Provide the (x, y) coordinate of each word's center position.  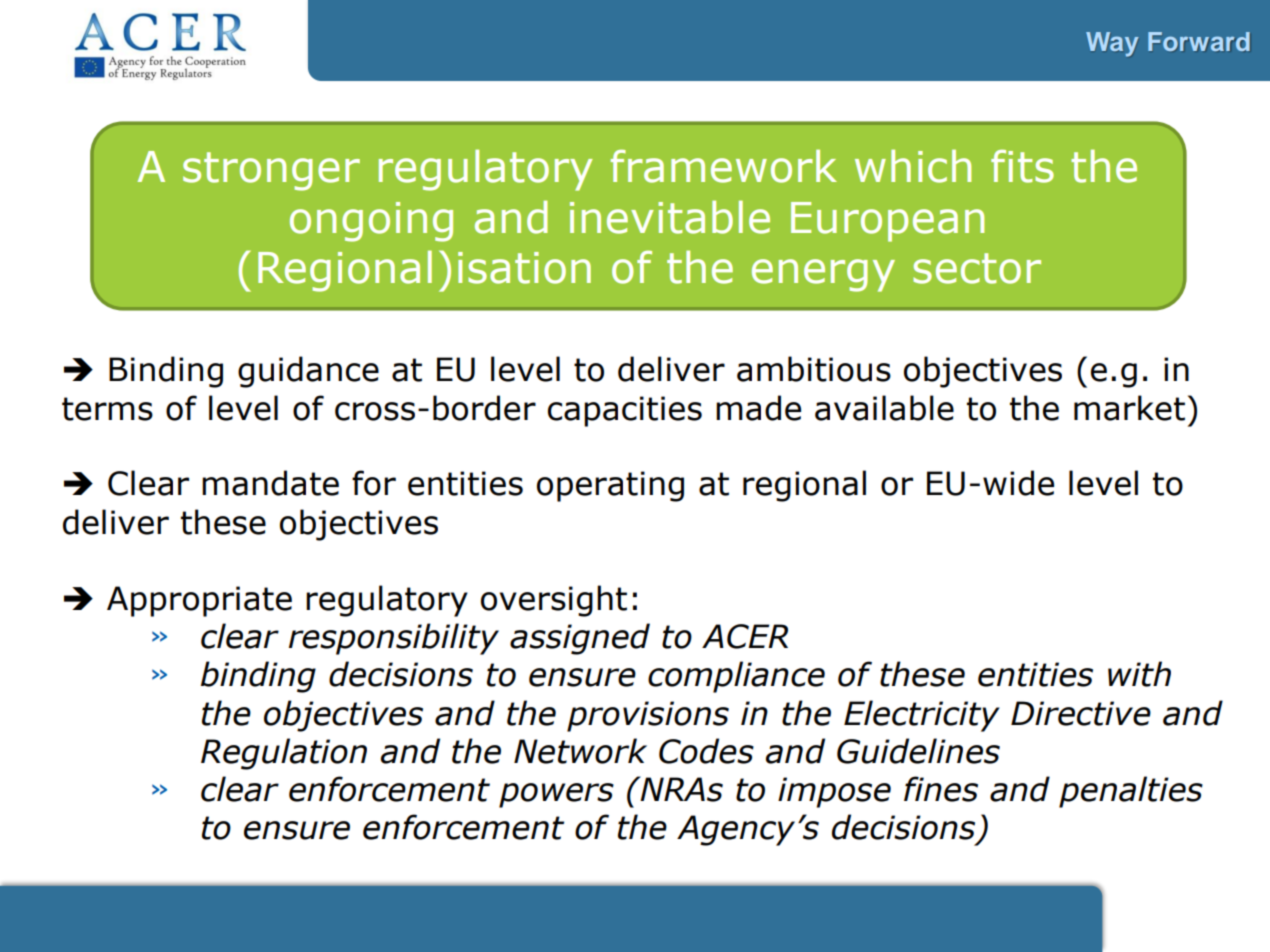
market (1129, 408)
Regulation (284, 754)
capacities (625, 411)
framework (724, 166)
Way (1112, 44)
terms (107, 409)
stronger (271, 171)
